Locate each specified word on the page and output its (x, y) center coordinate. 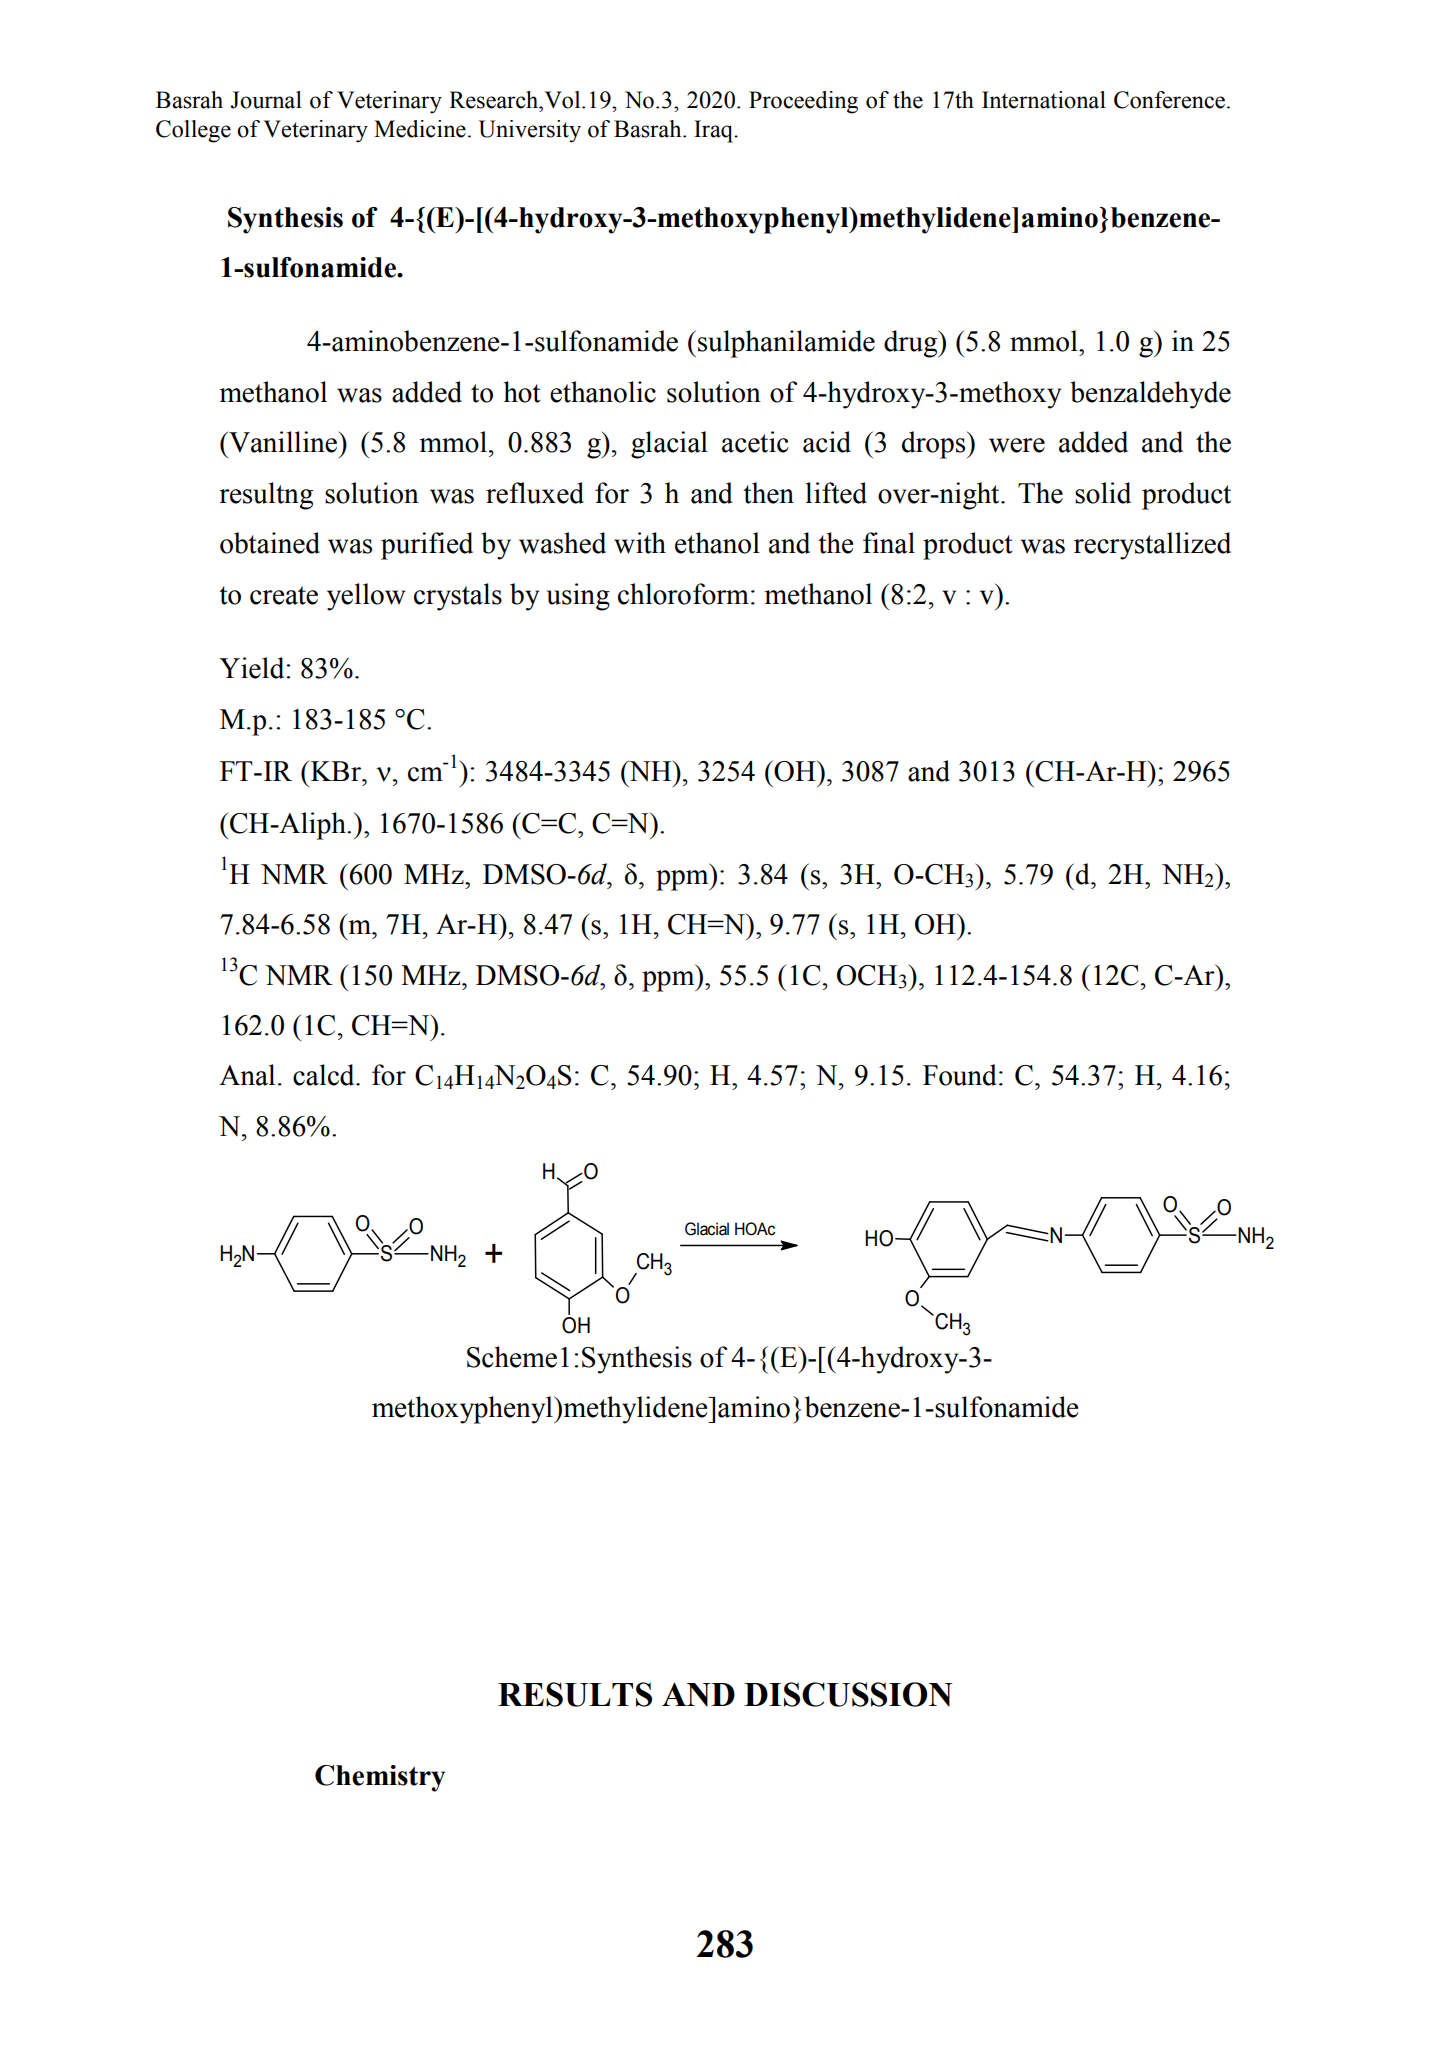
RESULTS (575, 1694)
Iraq (715, 131)
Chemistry (380, 1778)
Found (960, 1075)
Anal (247, 1075)
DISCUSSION (848, 1694)
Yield (253, 668)
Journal (266, 100)
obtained (270, 543)
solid (1103, 493)
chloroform (683, 594)
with (640, 543)
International (1044, 100)
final (889, 543)
